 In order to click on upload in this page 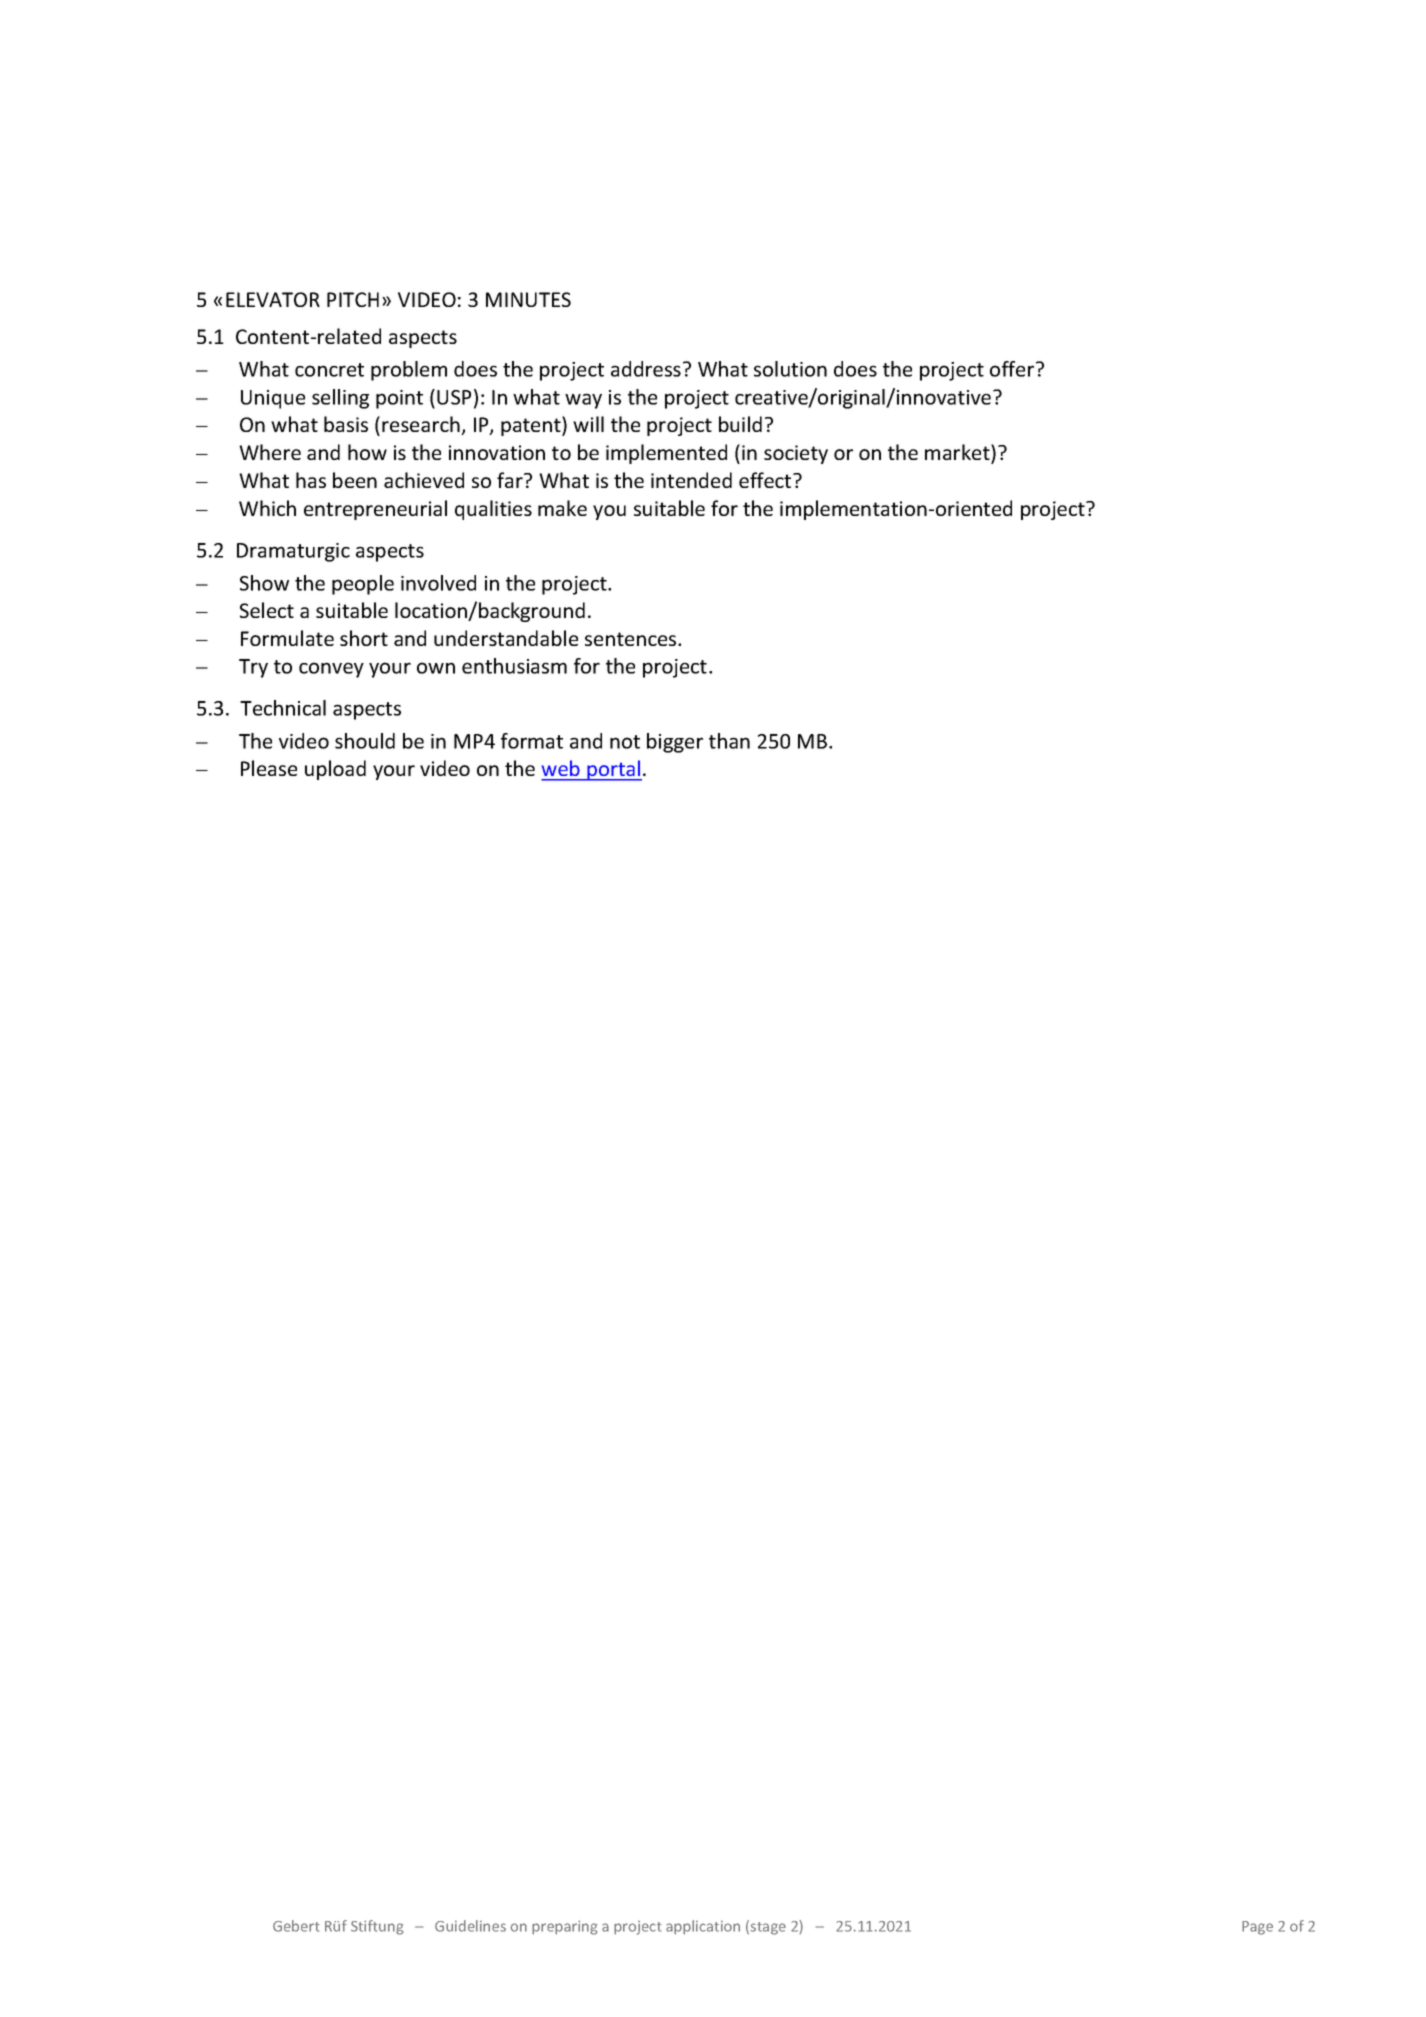, I will do `click(335, 770)`.
